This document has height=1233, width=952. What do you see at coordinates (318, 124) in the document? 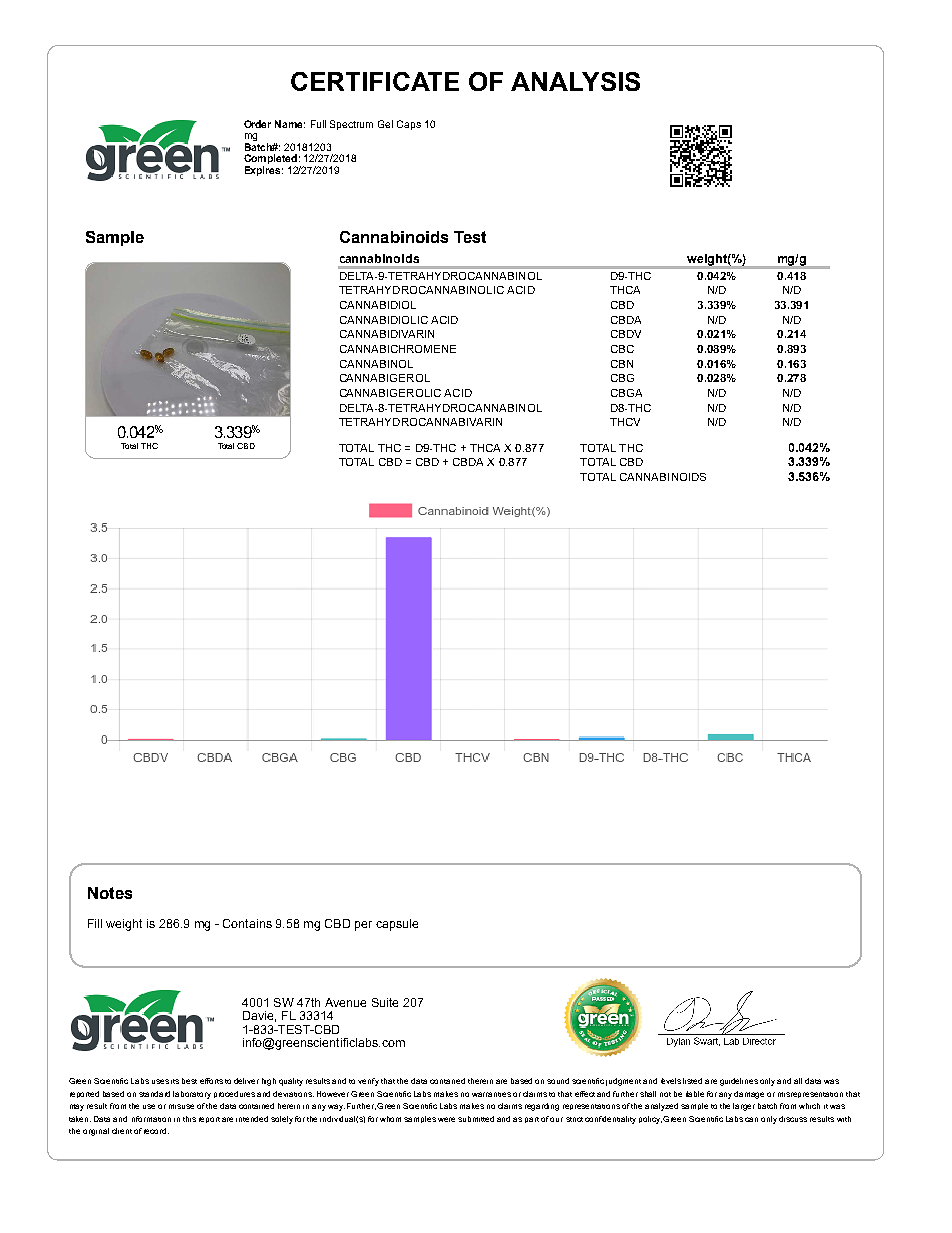
I see `Full` at bounding box center [318, 124].
